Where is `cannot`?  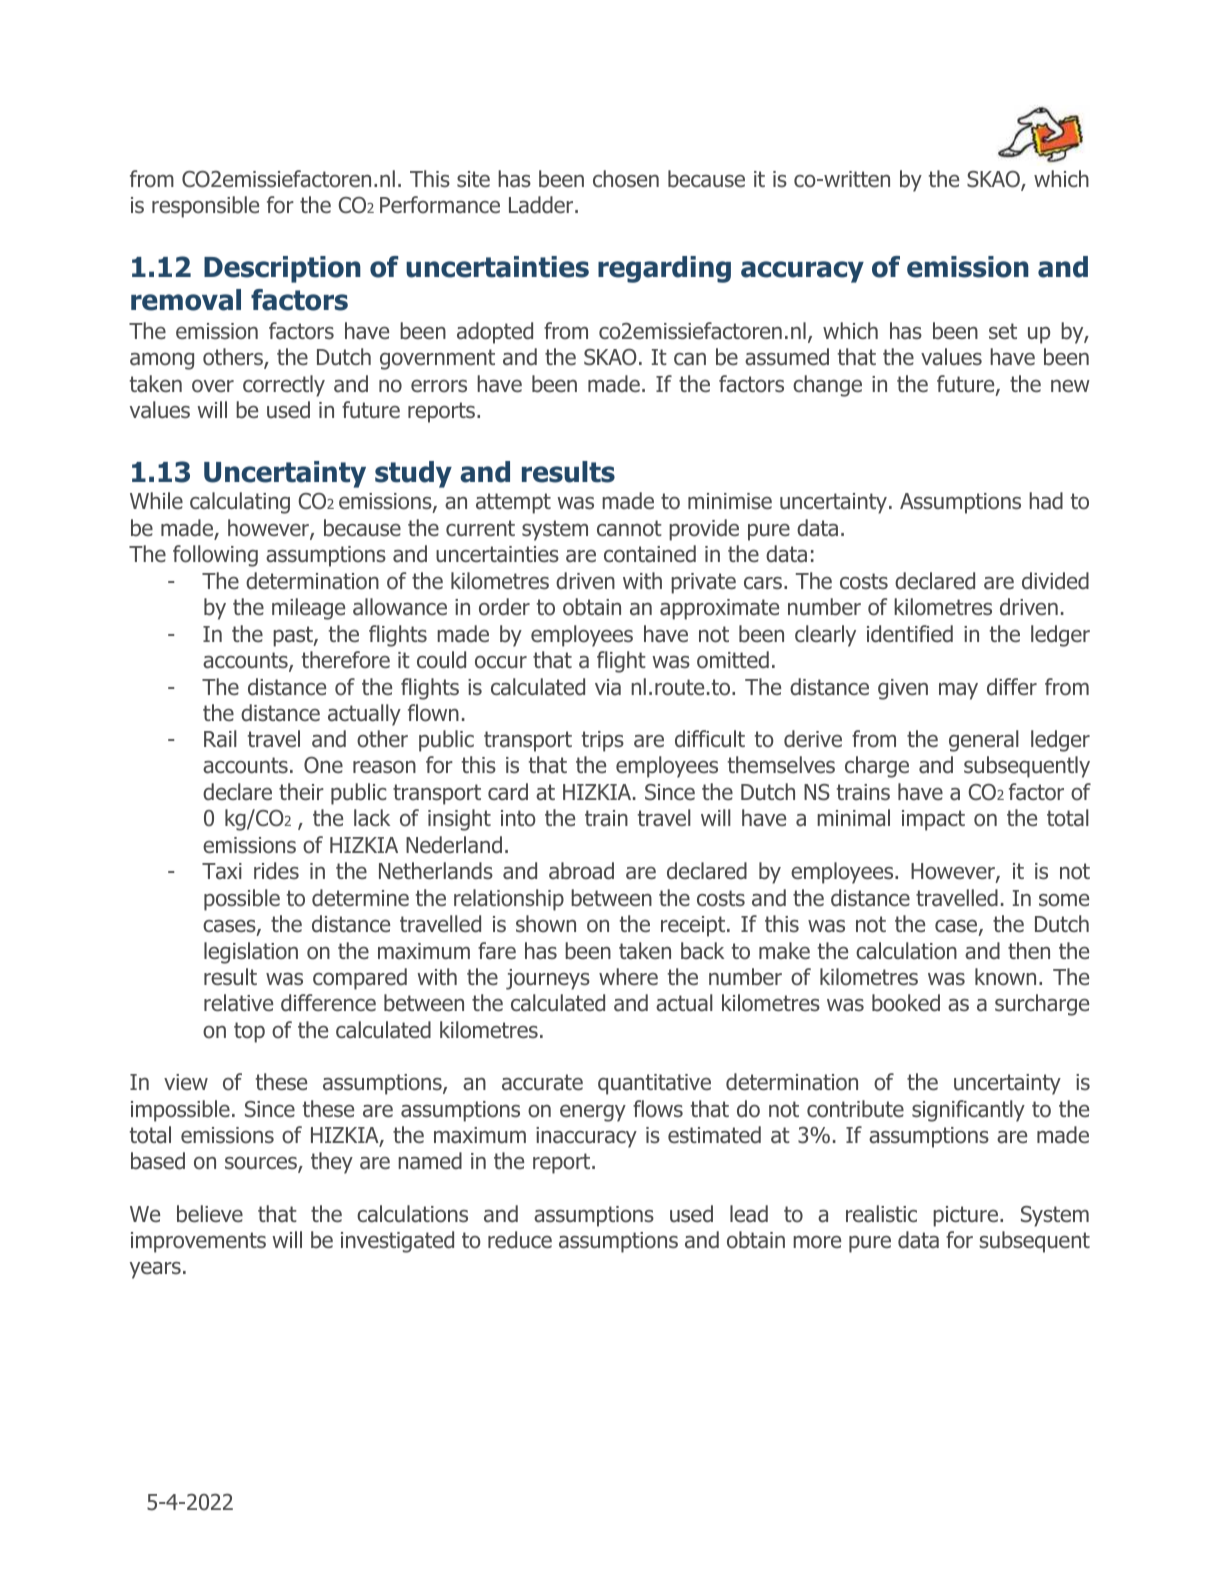 cannot is located at coordinates (629, 528).
